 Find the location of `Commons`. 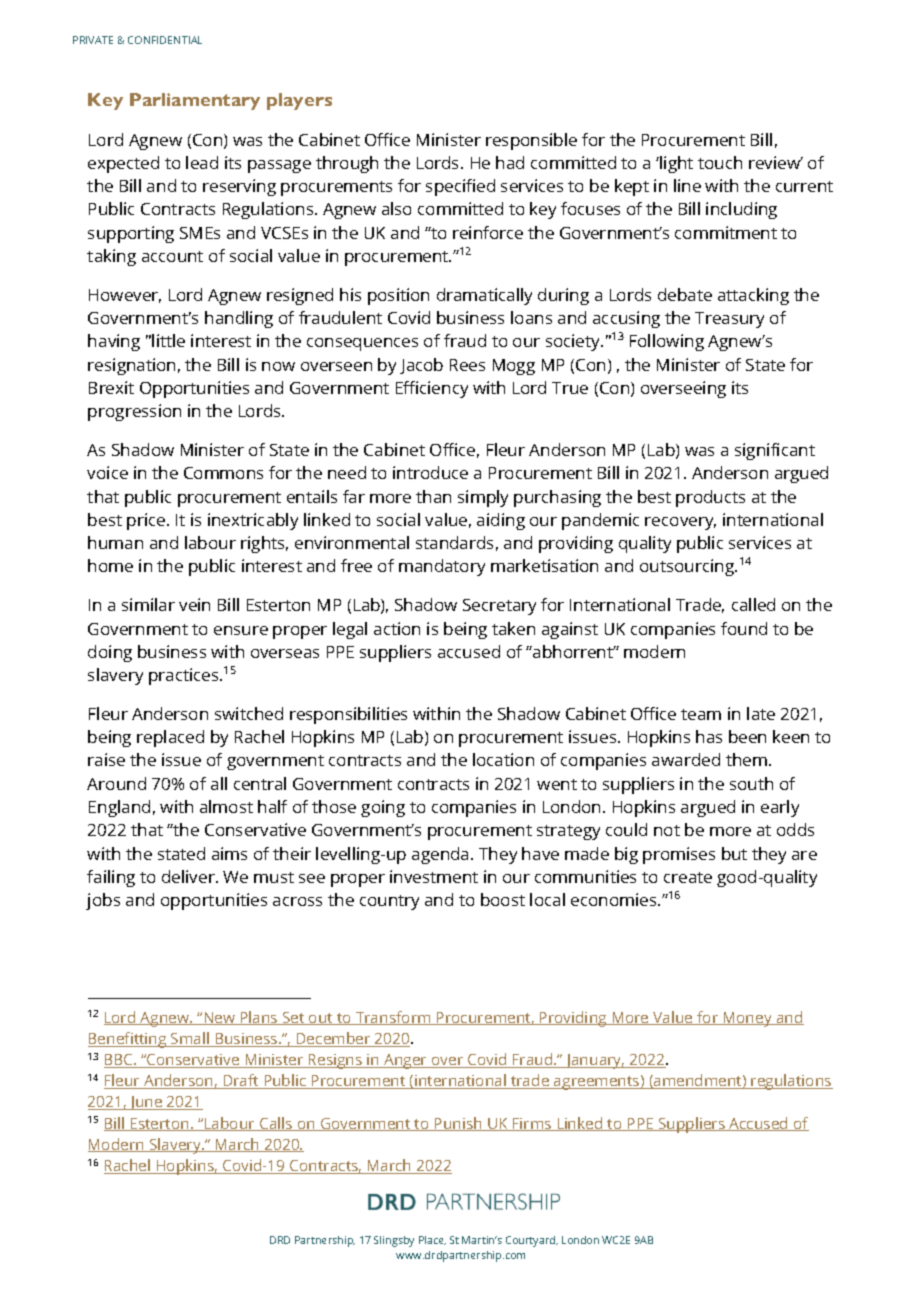

Commons is located at coordinates (223, 473).
